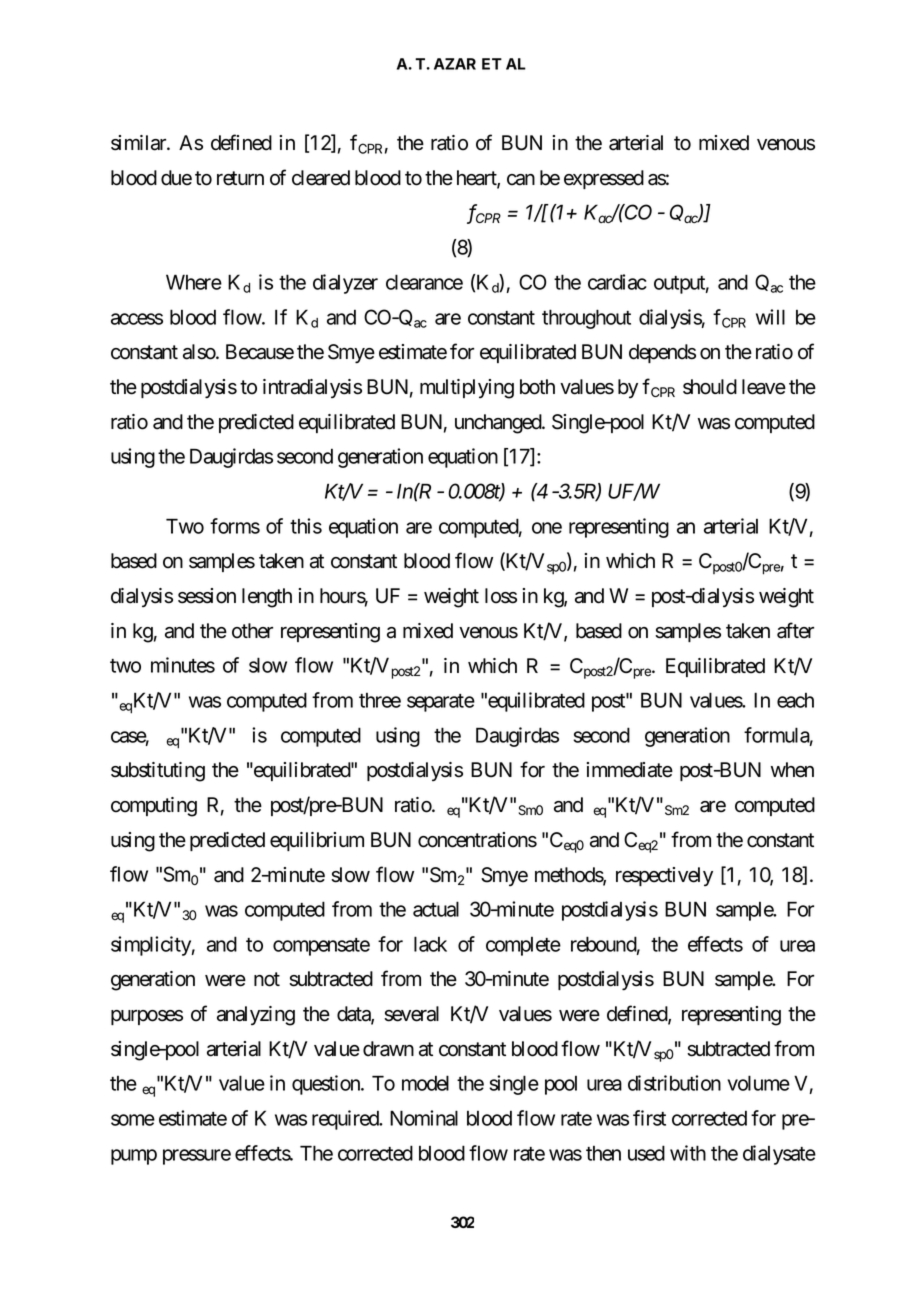 The width and height of the page is (924, 1308). I want to click on unchanged, so click(499, 424).
